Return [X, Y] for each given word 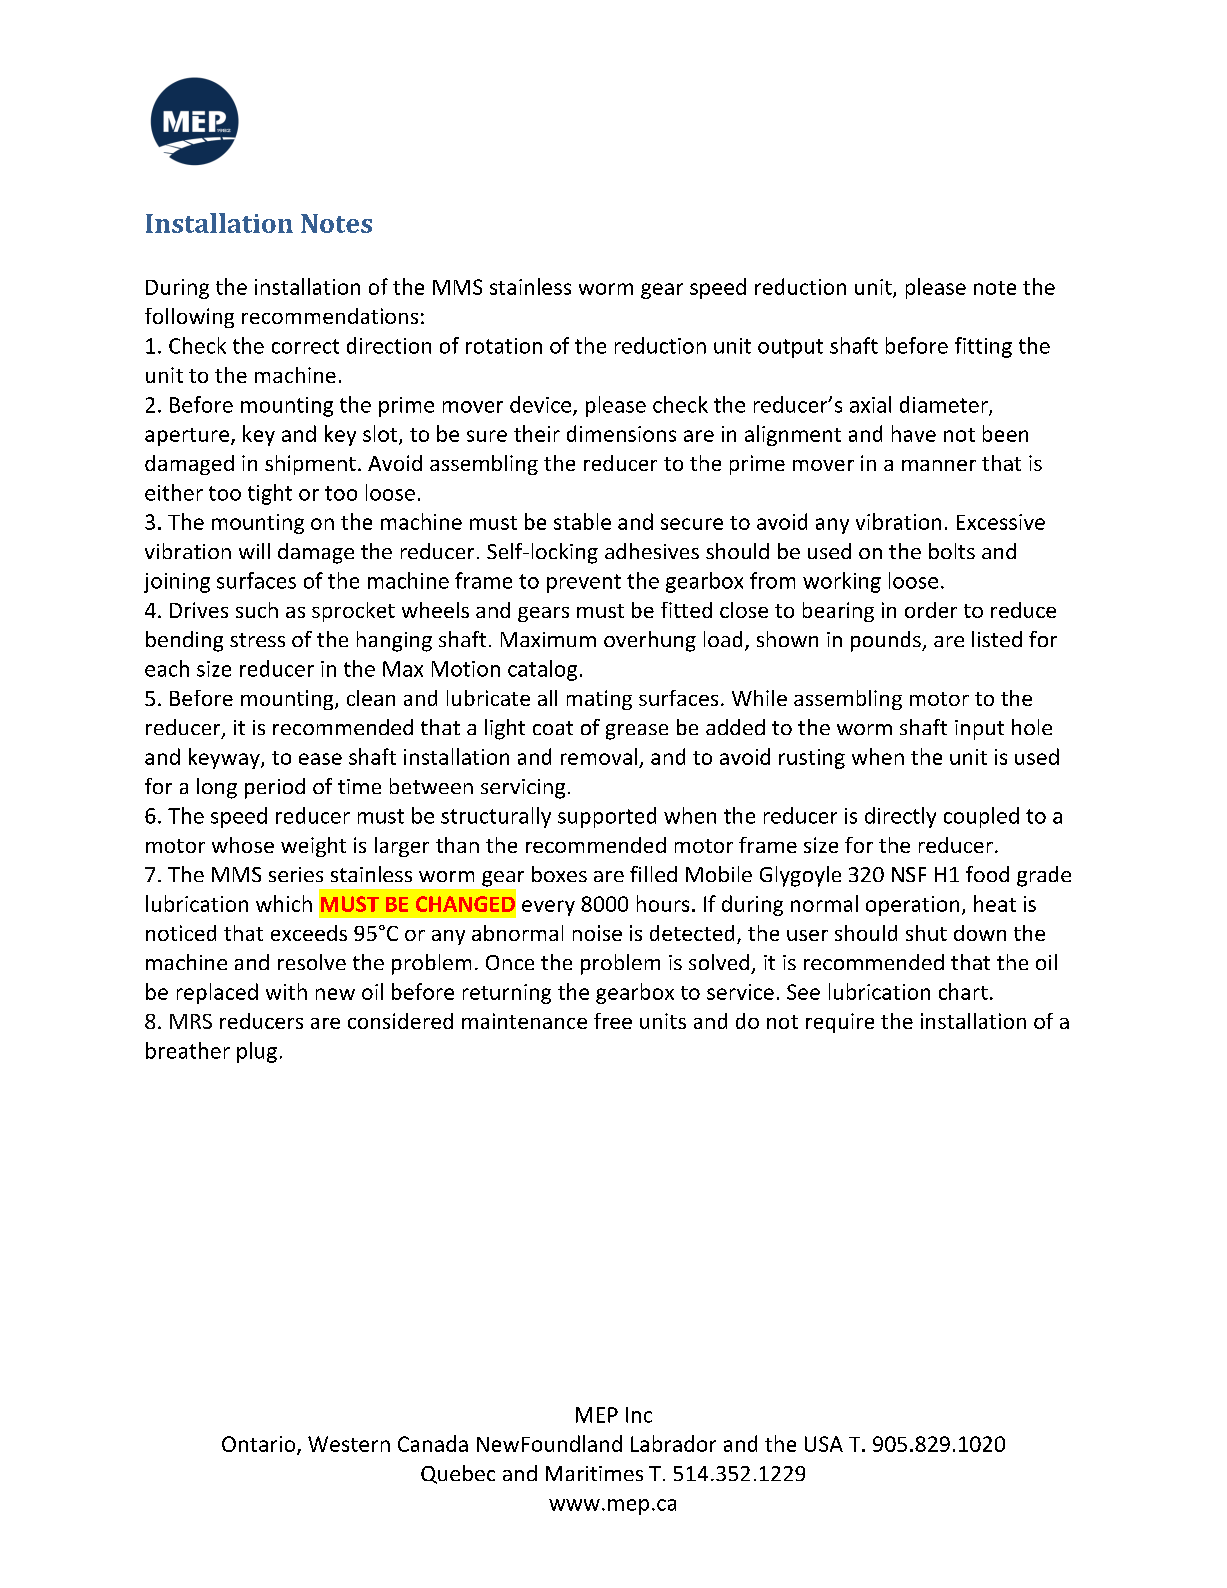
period [275, 788]
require [840, 1023]
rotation [504, 346]
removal [599, 756]
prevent [584, 583]
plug [257, 1052]
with [286, 991]
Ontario [260, 1445]
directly [900, 817]
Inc [639, 1415]
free [613, 1021]
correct [305, 346]
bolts [952, 551]
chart [963, 991]
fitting [983, 347]
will [254, 551]
